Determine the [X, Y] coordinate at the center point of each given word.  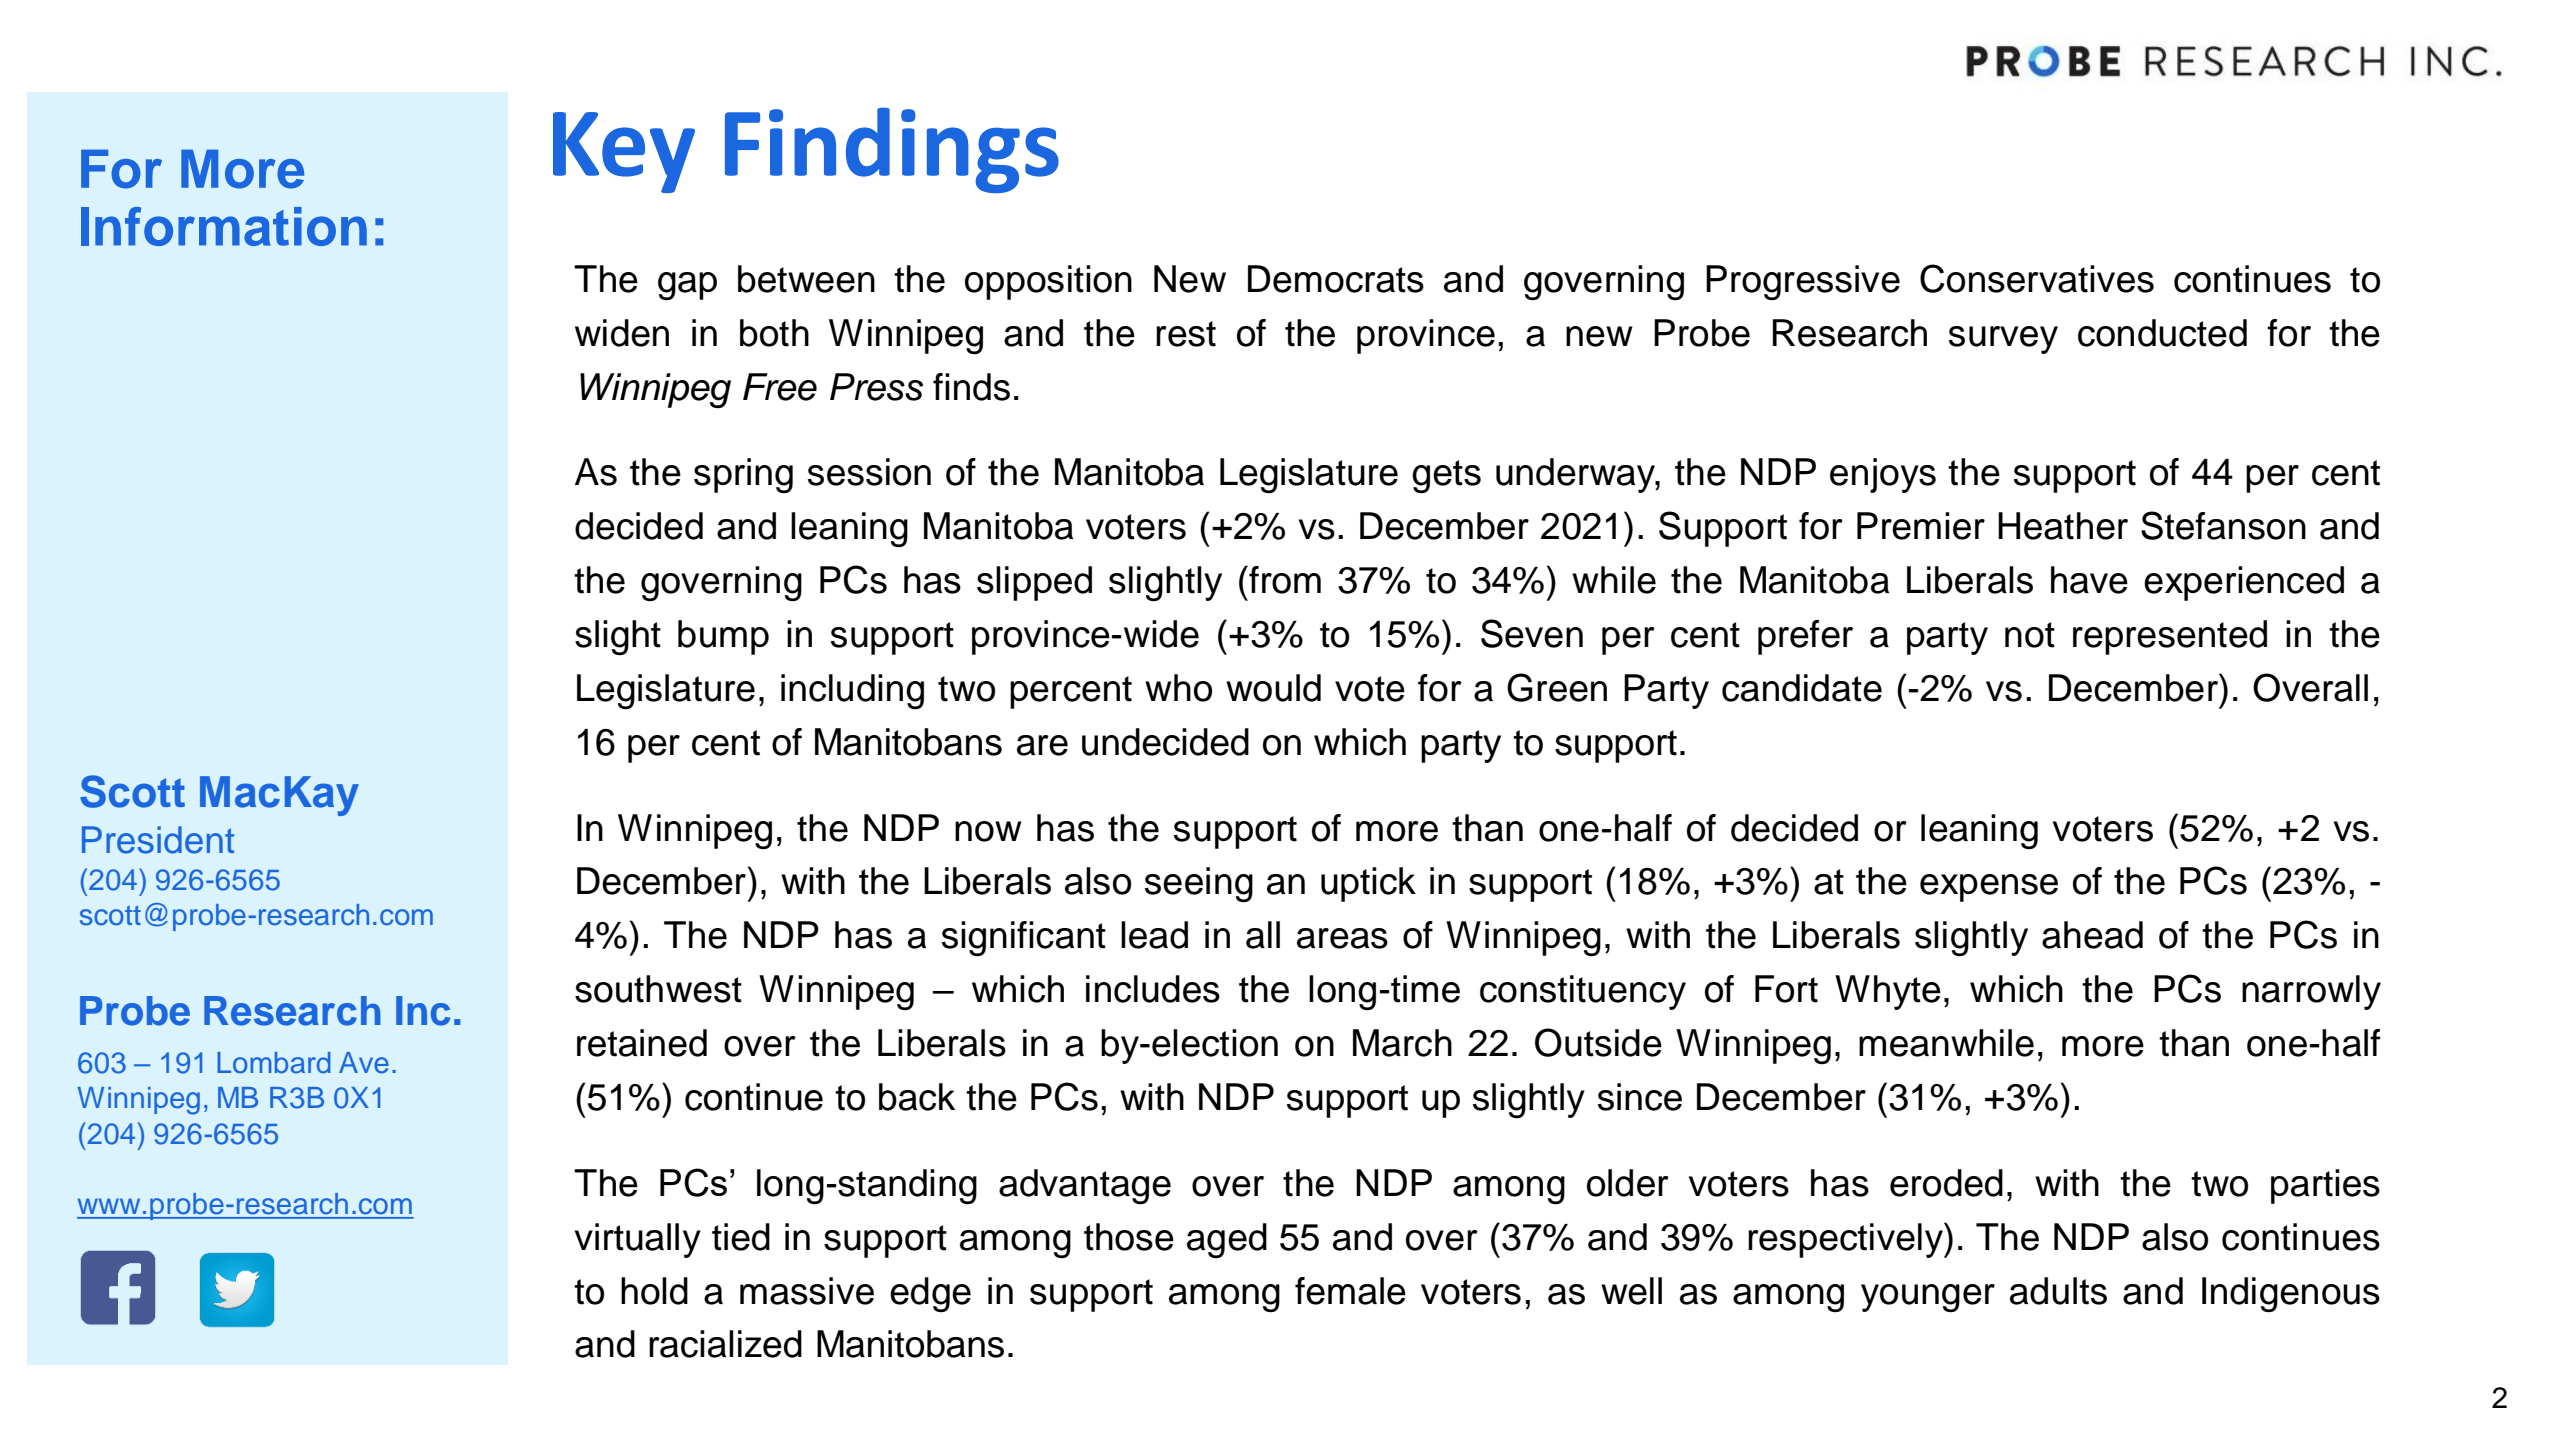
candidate [1802, 688]
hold [654, 1291]
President [158, 840]
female [1350, 1291]
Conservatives [2037, 278]
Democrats [1336, 279]
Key [624, 152]
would [1273, 688]
